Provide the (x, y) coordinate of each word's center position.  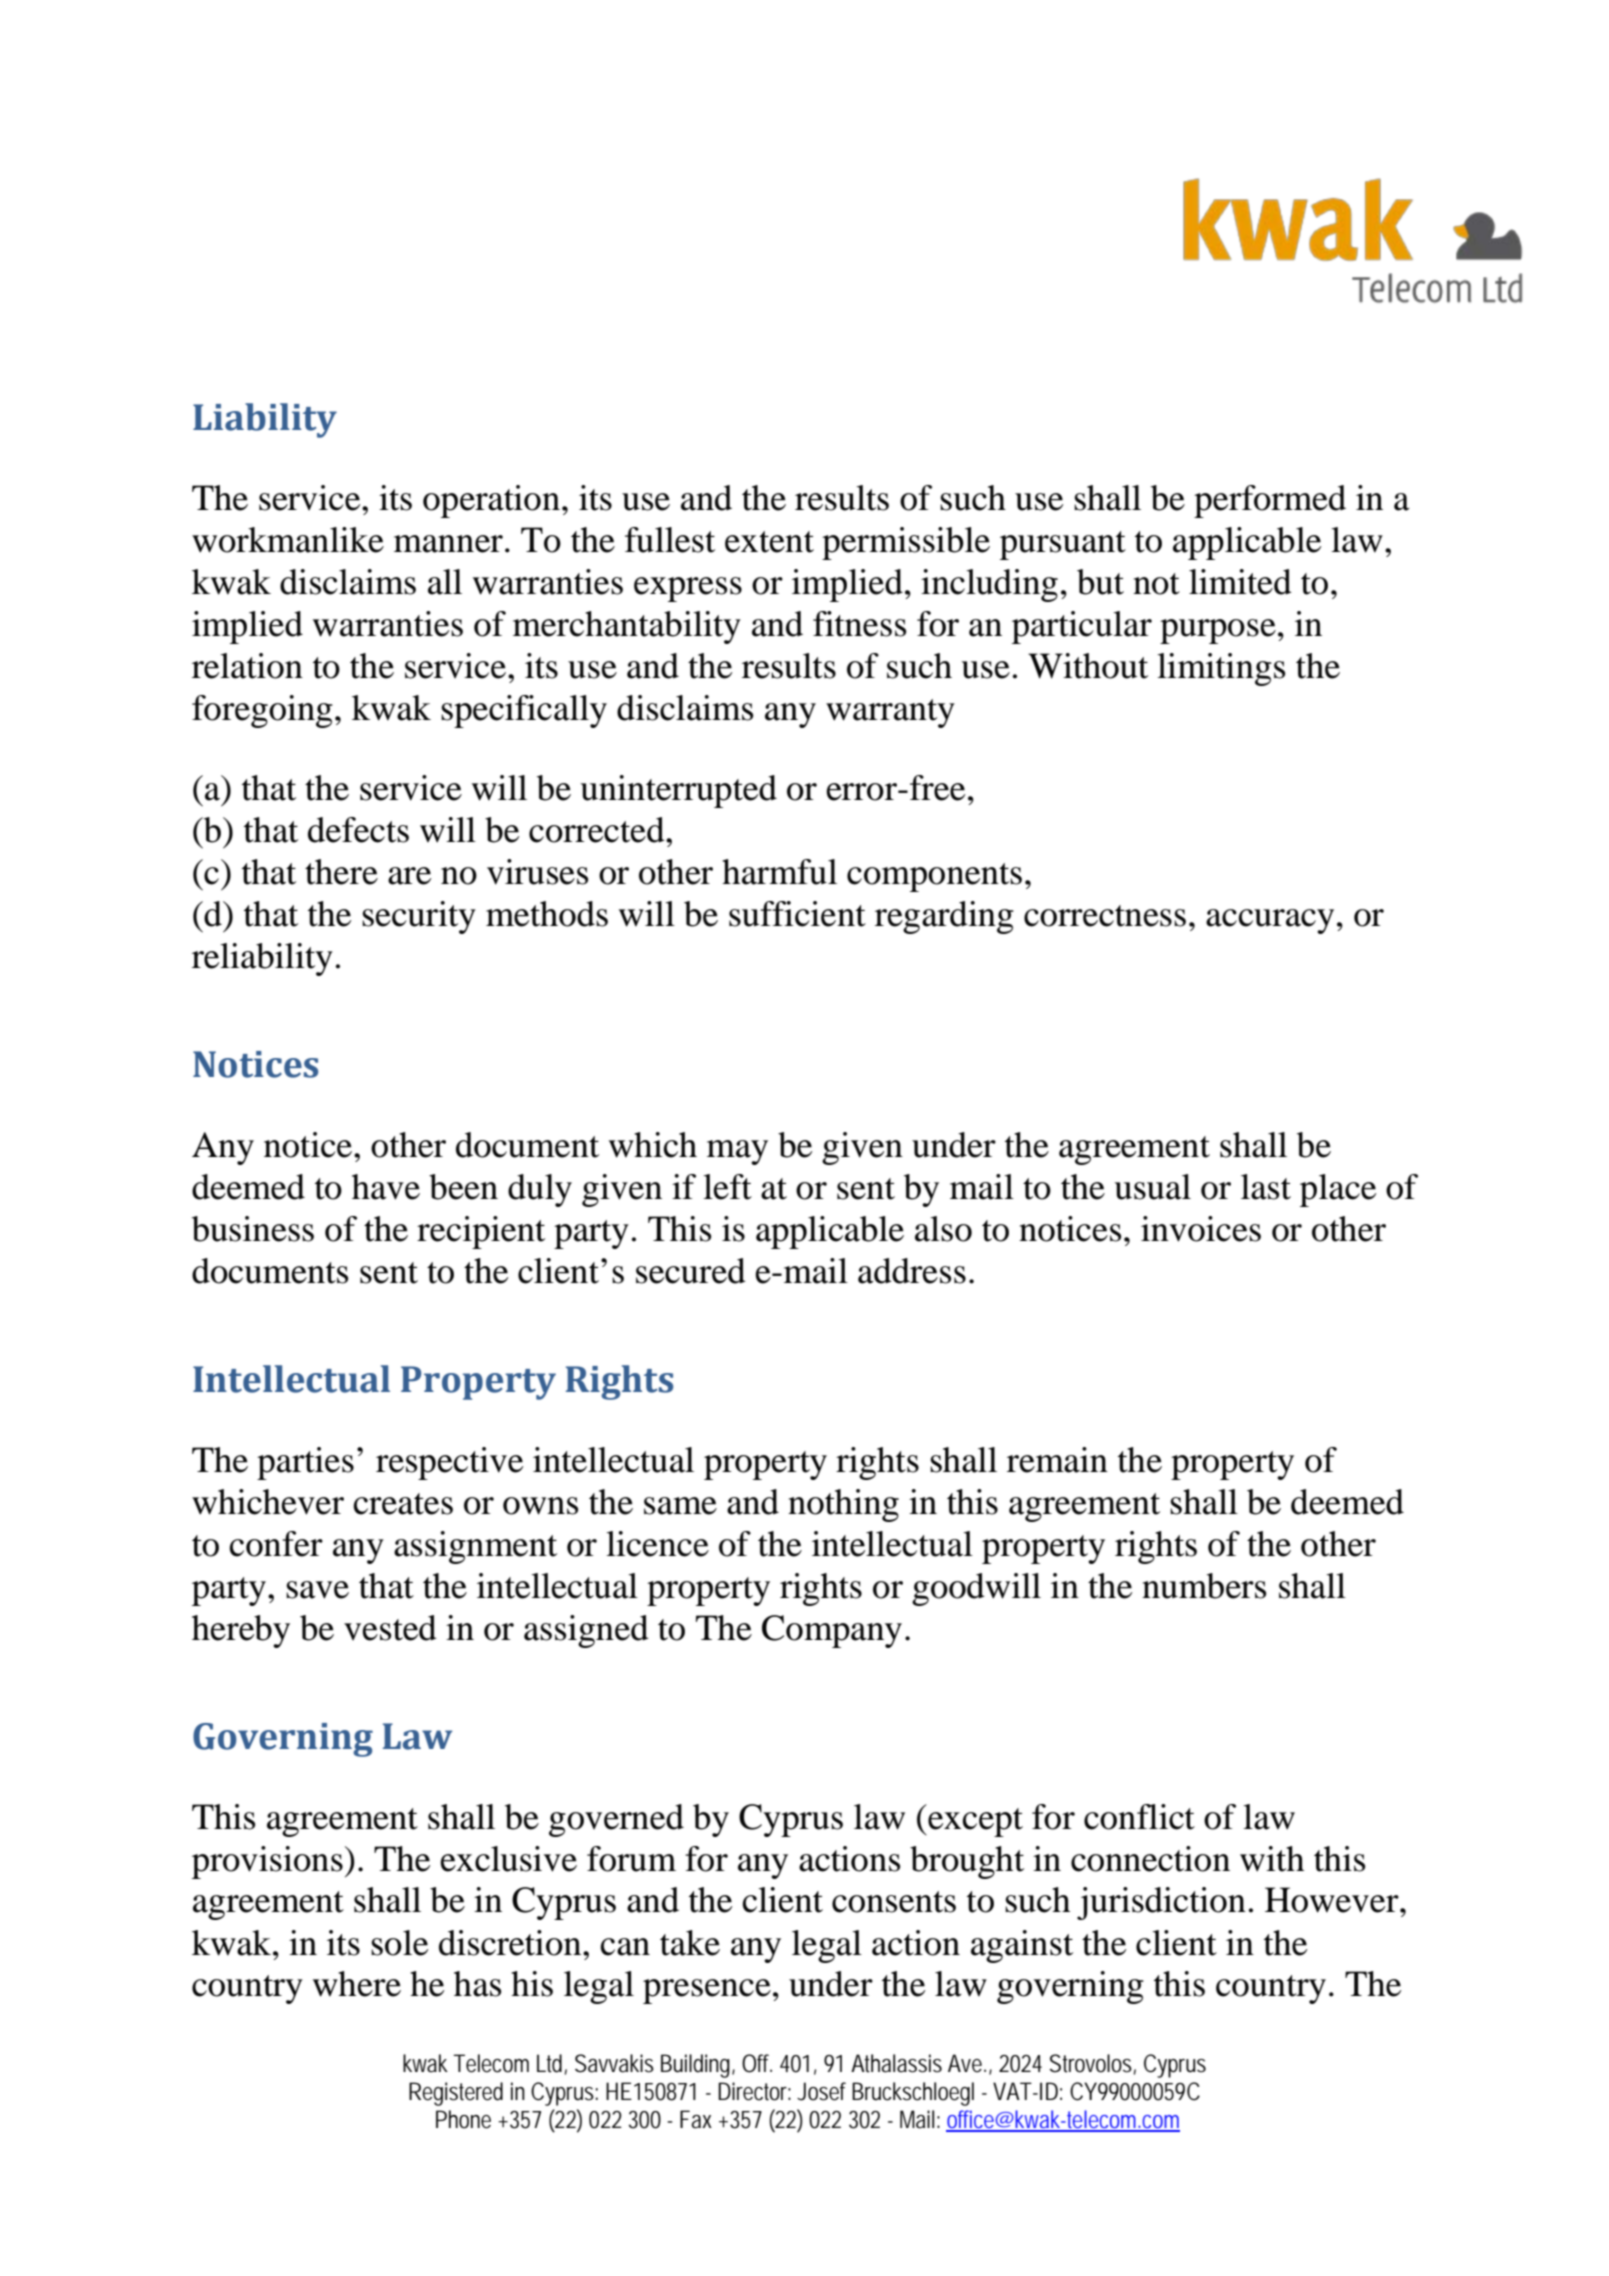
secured (691, 1271)
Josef (821, 2091)
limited (1240, 582)
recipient (481, 1232)
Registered (456, 2094)
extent (769, 542)
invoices (1201, 1229)
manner (448, 544)
